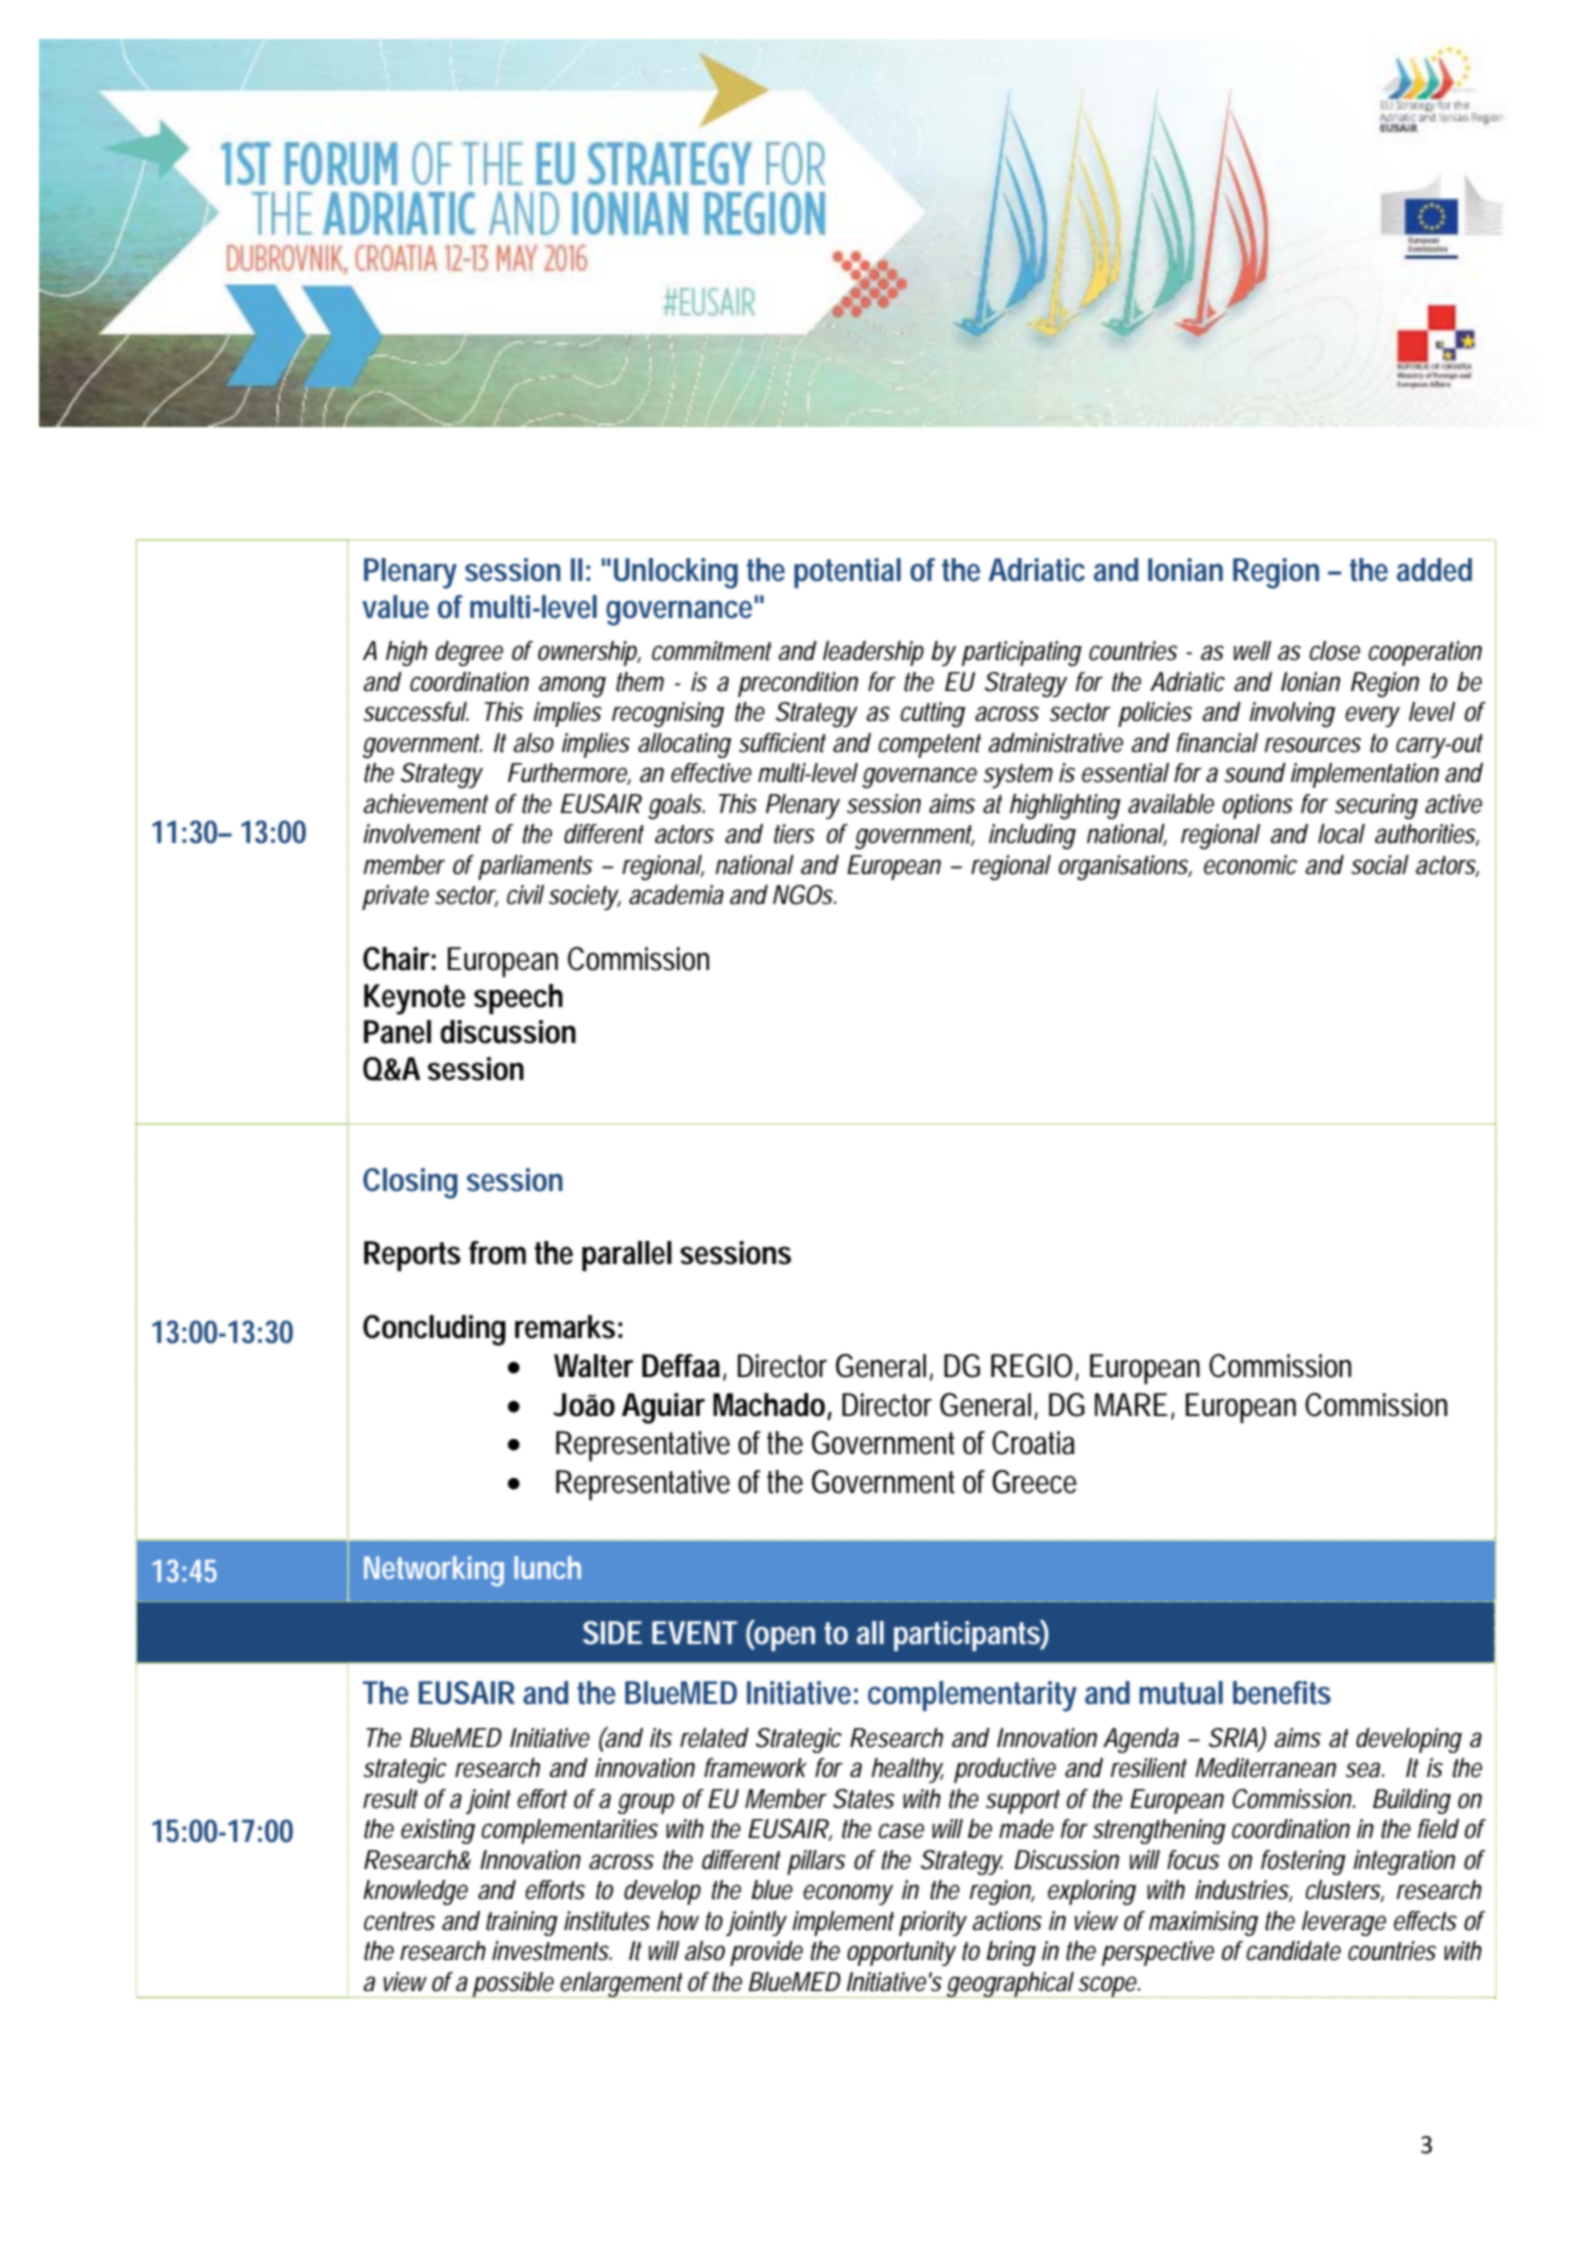 The height and width of the screenshot is (2241, 1584). What do you see at coordinates (873, 653) in the screenshot?
I see `leadership` at bounding box center [873, 653].
